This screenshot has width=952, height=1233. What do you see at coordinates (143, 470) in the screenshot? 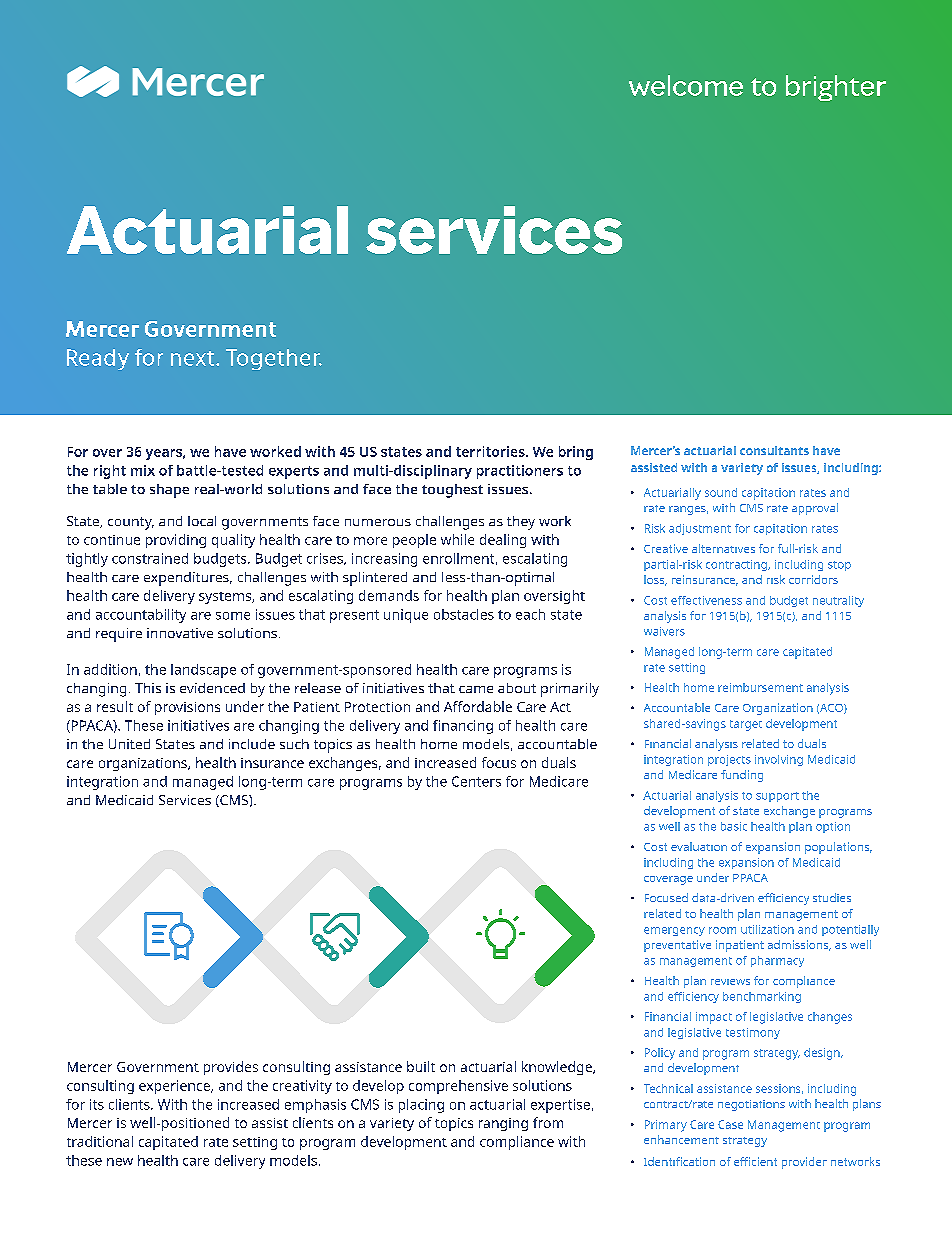
I see `mix` at bounding box center [143, 470].
